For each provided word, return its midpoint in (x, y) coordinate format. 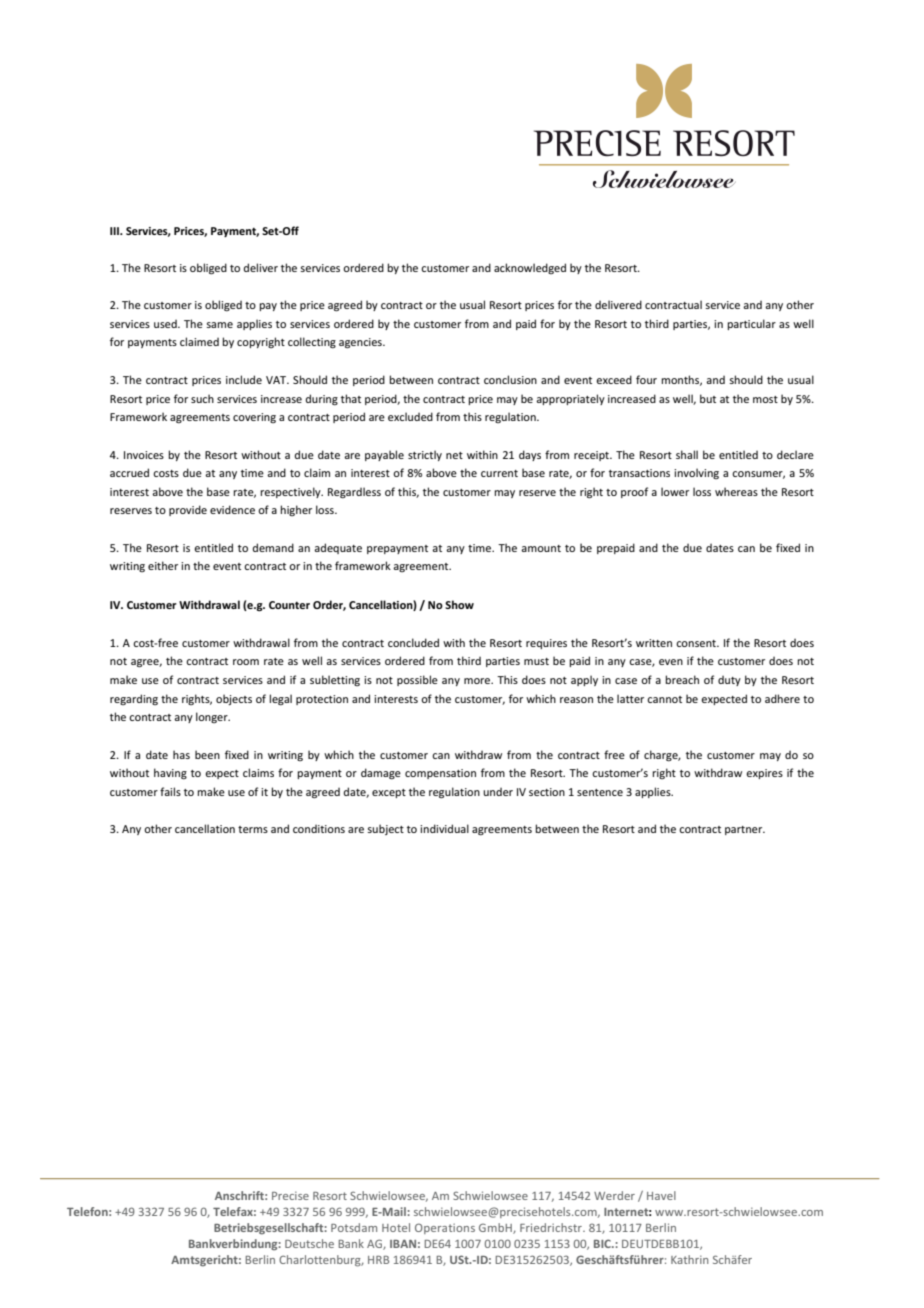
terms (253, 829)
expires (764, 774)
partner (745, 830)
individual (444, 828)
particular (751, 324)
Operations (445, 1228)
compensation (440, 774)
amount (541, 548)
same (219, 325)
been (207, 754)
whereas (736, 491)
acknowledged (530, 268)
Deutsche (309, 1243)
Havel (661, 1195)
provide (188, 510)
